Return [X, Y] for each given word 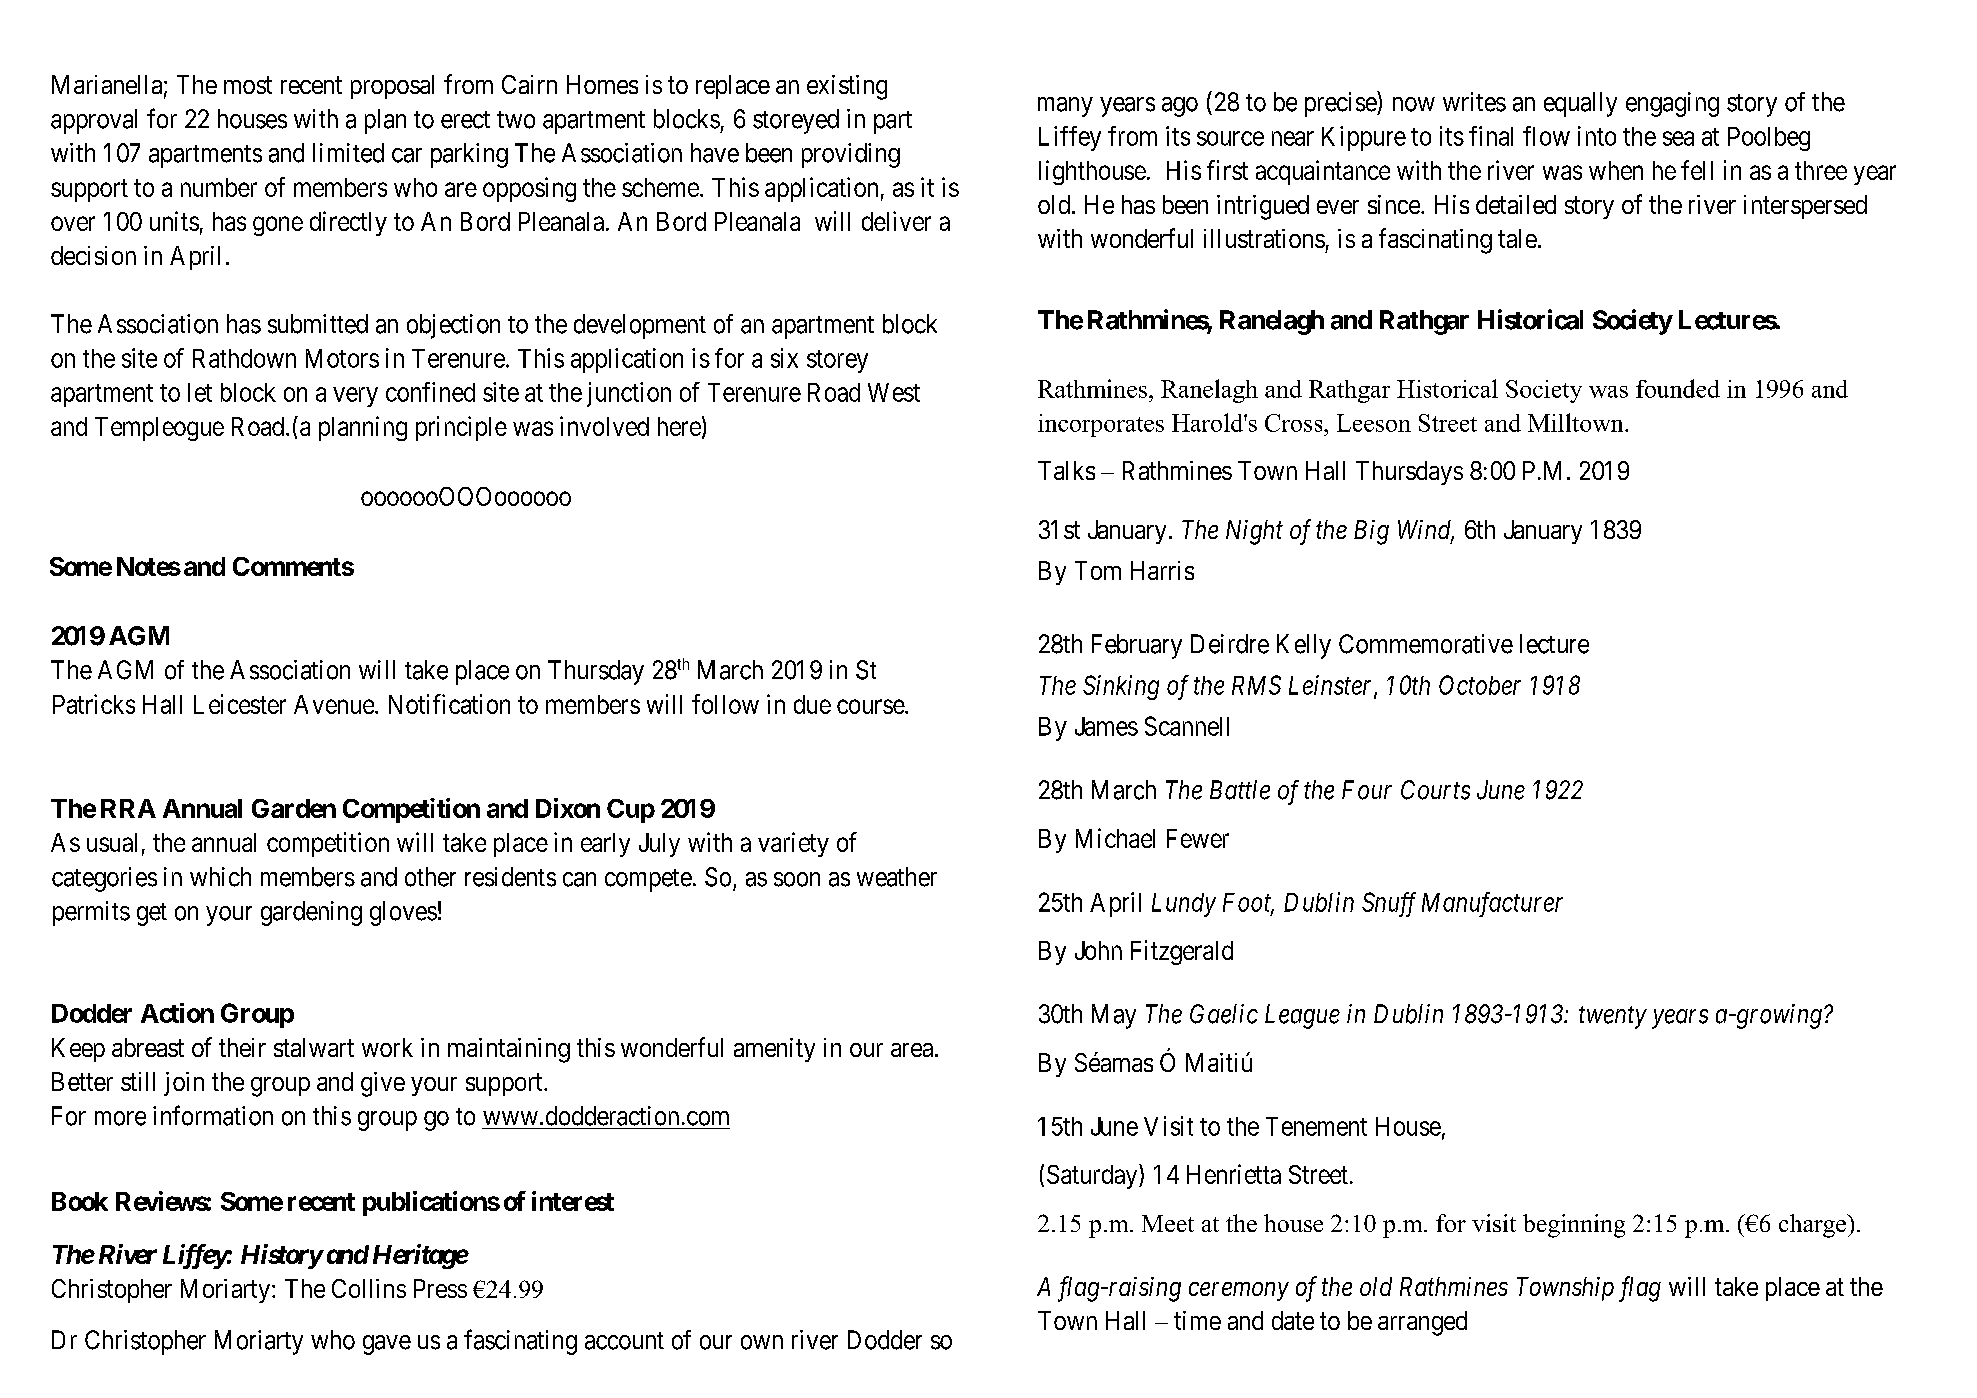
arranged [1422, 1323]
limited [348, 153]
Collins [369, 1288]
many [1065, 107]
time [1197, 1320]
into [1597, 136]
